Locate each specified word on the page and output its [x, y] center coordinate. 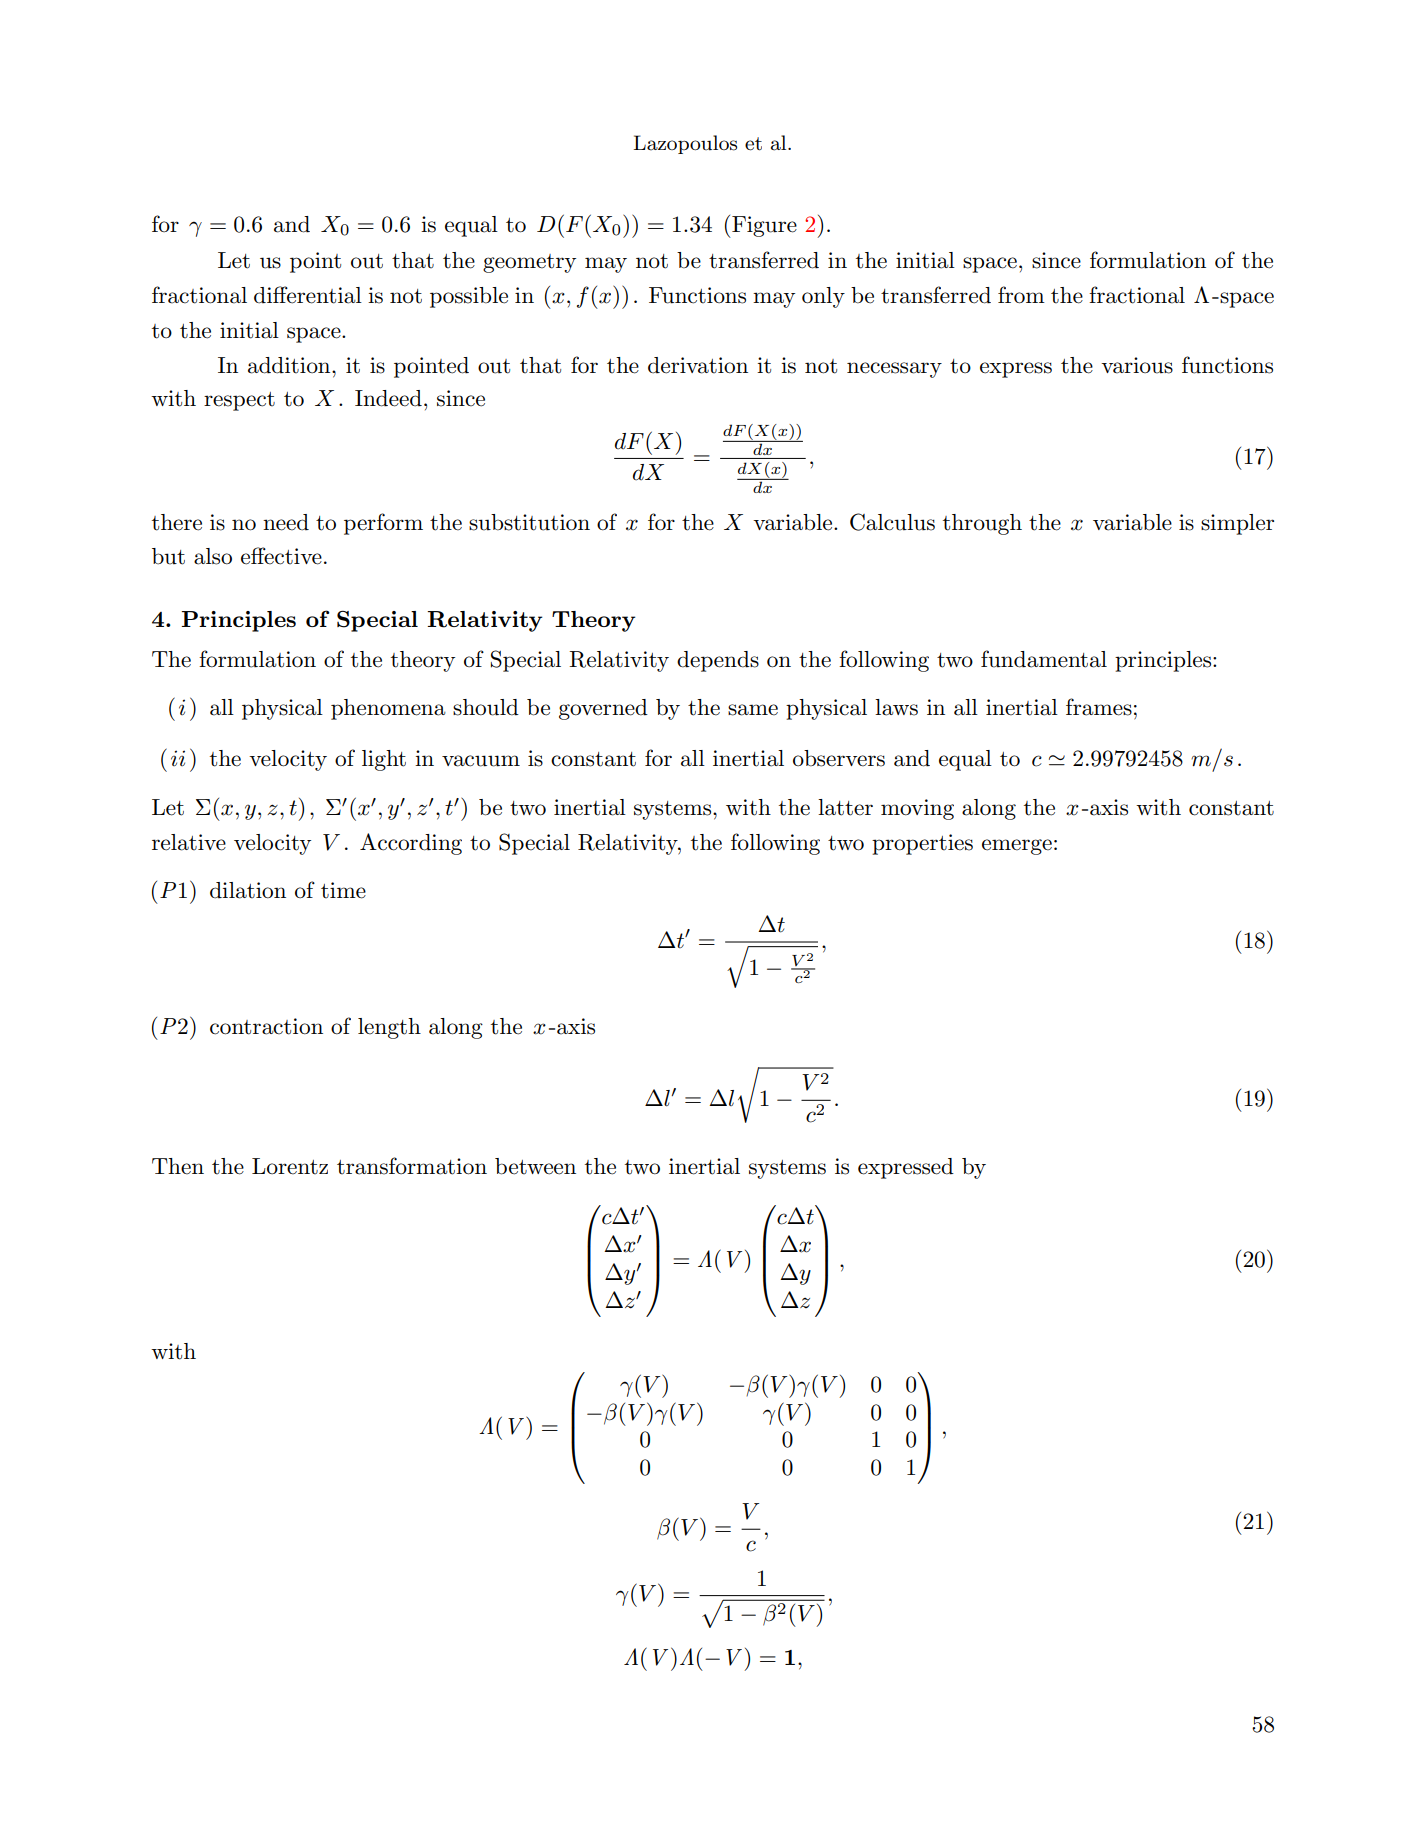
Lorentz [290, 1166]
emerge [1017, 847]
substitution [529, 522]
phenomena [388, 709]
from [1021, 295]
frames [1099, 707]
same [753, 710]
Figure [763, 227]
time [343, 890]
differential [308, 295]
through [982, 524]
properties [922, 844]
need [286, 522]
